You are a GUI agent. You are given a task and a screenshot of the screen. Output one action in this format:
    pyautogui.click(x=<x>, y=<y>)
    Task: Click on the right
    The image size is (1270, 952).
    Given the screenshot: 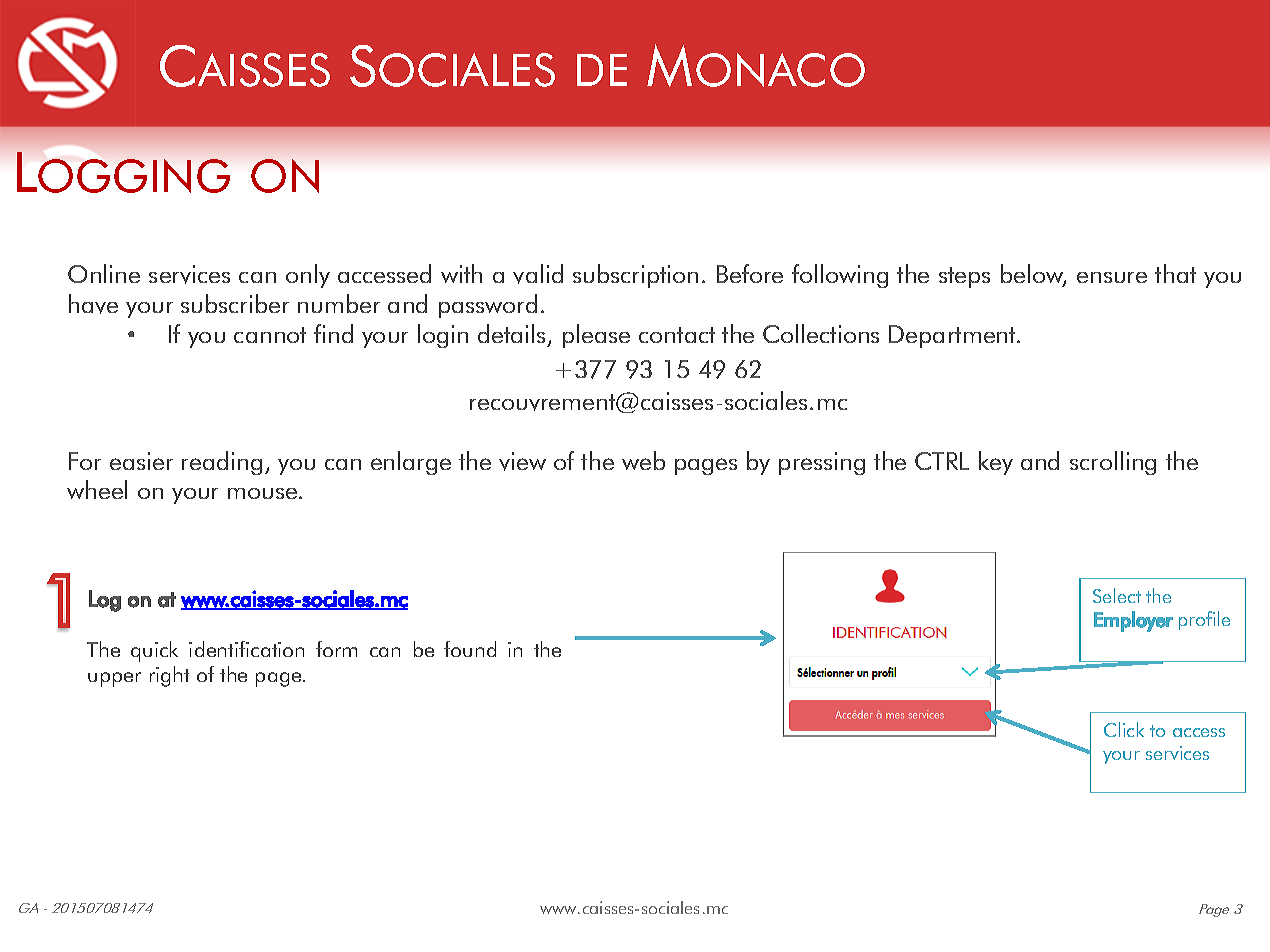 What is the action you would take?
    pyautogui.click(x=169, y=676)
